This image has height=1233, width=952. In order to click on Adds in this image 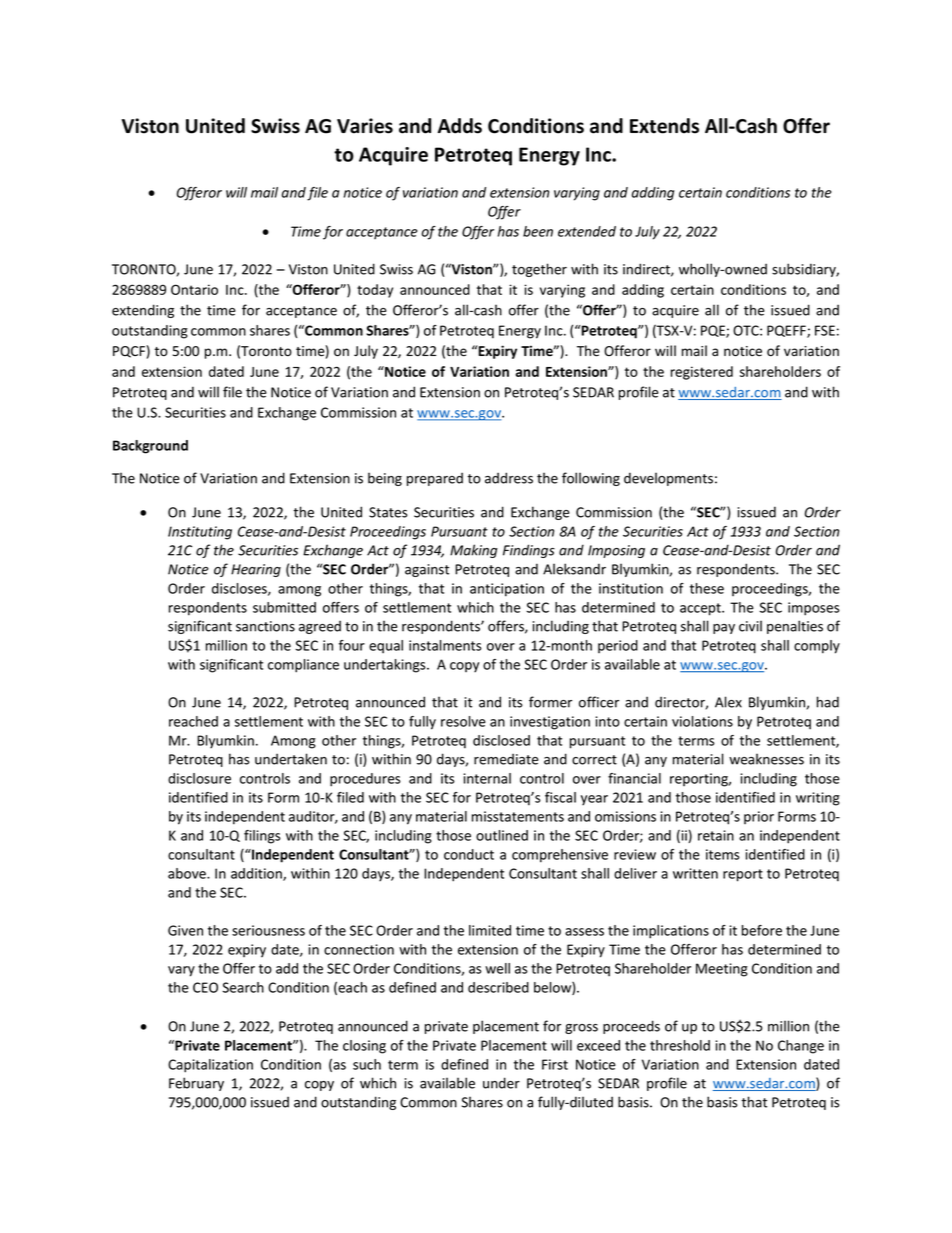, I will do `click(460, 126)`.
